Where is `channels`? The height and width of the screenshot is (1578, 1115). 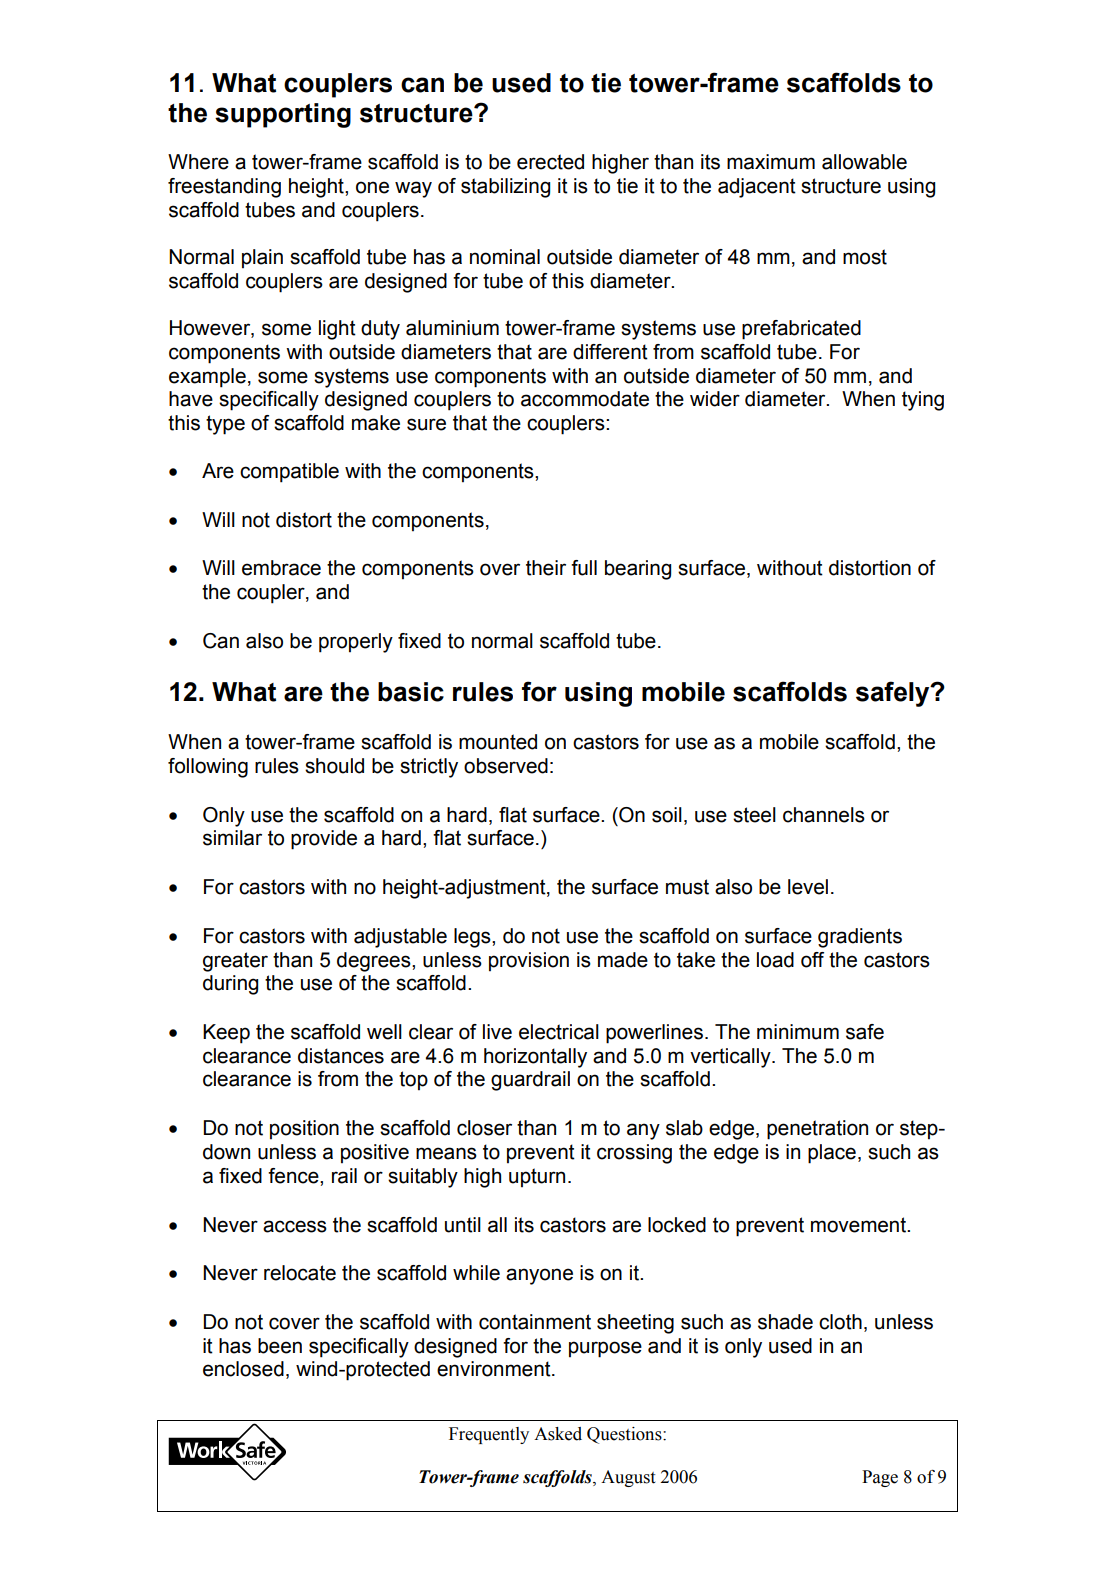 channels is located at coordinates (824, 815).
